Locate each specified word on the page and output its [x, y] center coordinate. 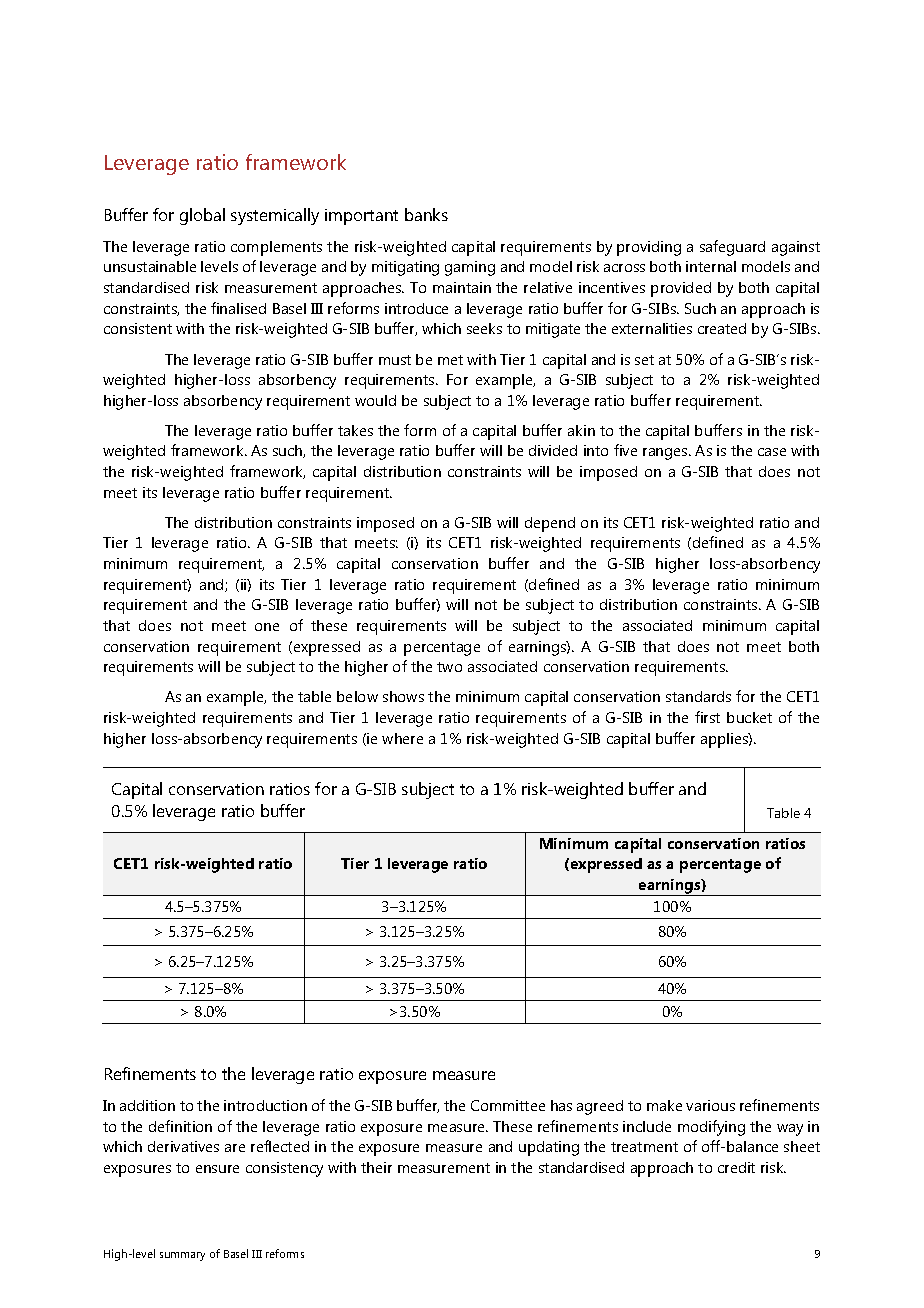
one [267, 627]
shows [403, 696]
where [402, 738]
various [710, 1105]
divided [553, 450]
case [772, 452]
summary [182, 1256]
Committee [508, 1105]
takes [355, 430]
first [707, 717]
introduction [265, 1105]
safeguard [732, 248]
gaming [470, 268]
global [202, 216]
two [449, 667]
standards [698, 696]
